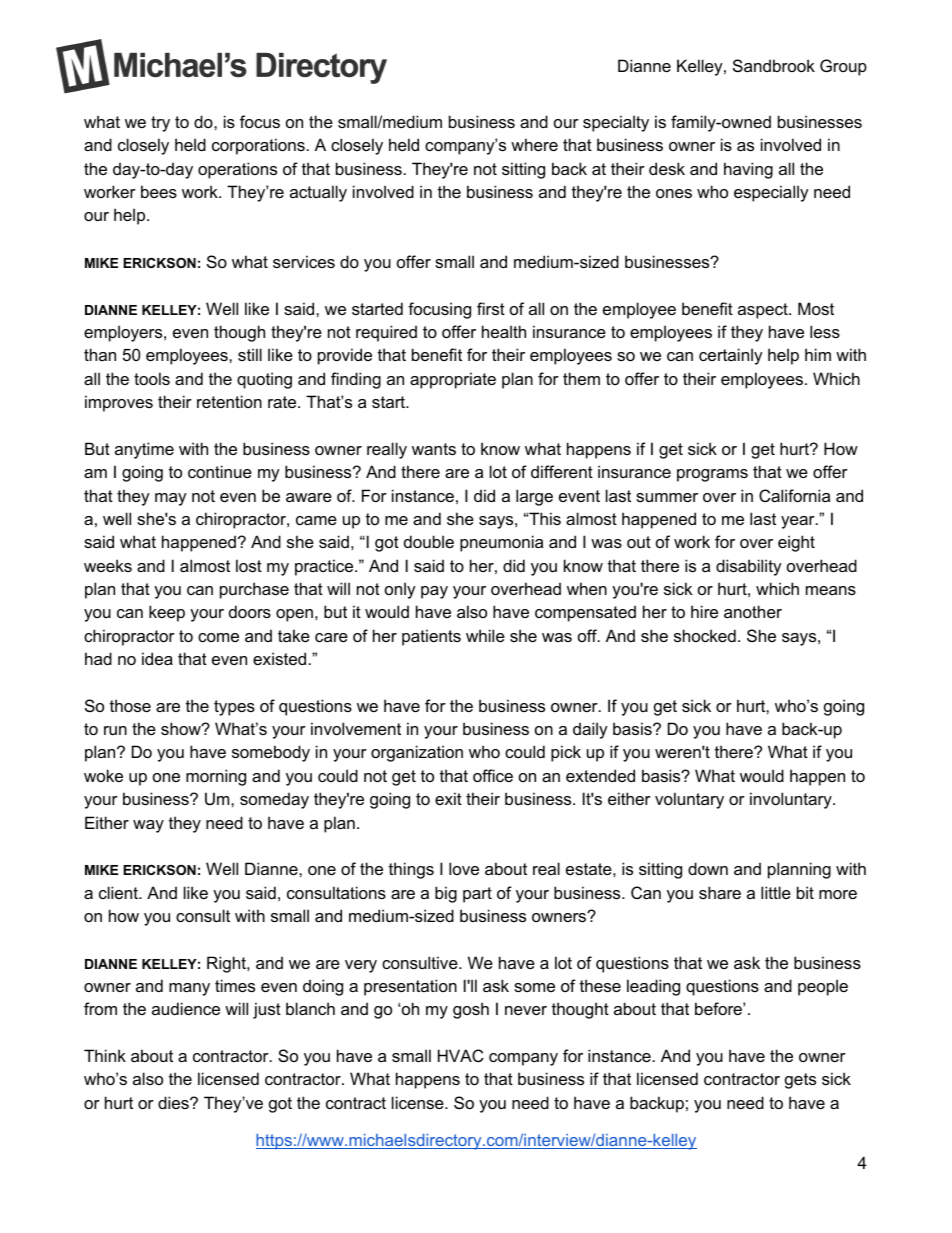  Describe the element at coordinates (174, 1102) in the page. I see `dies` at that location.
